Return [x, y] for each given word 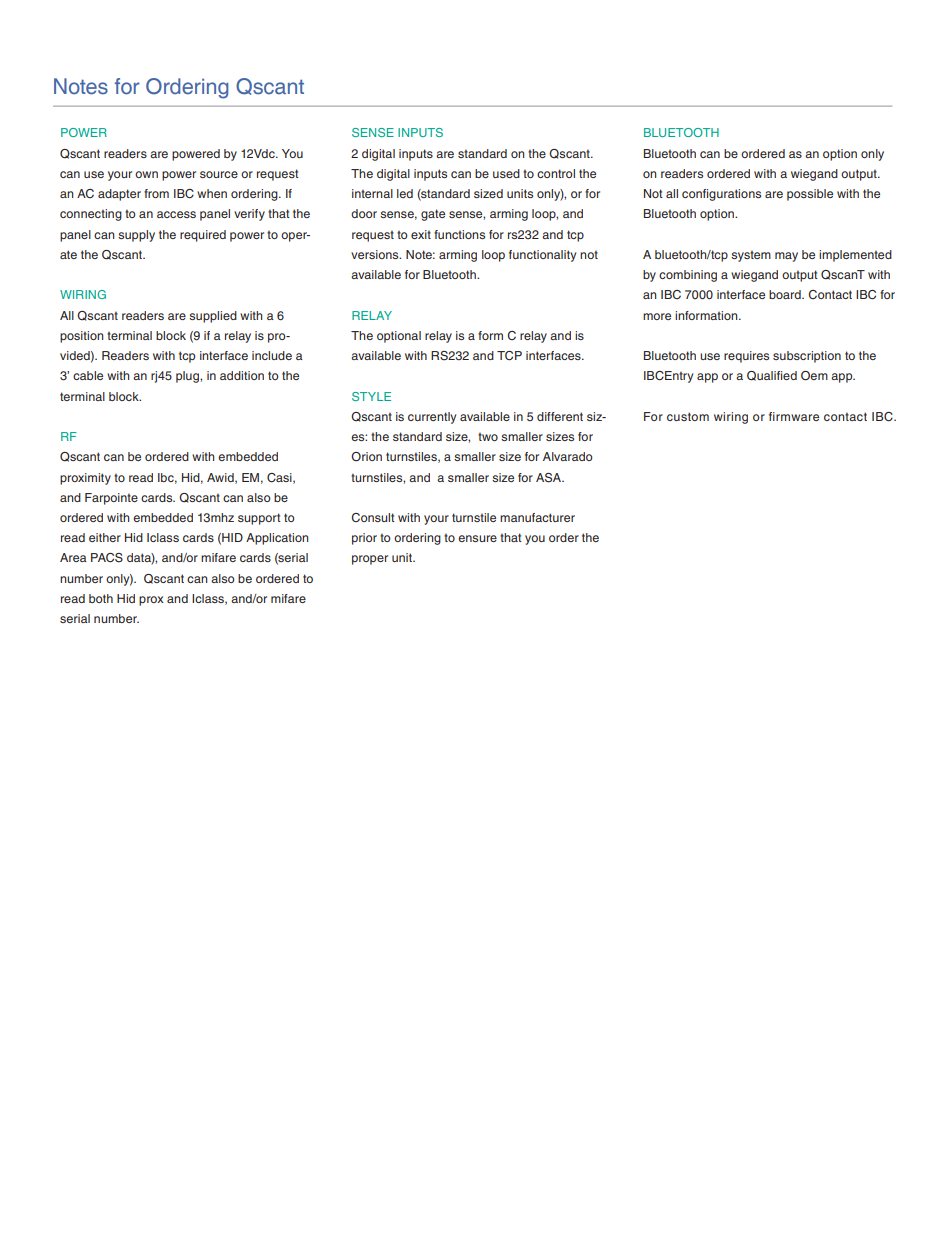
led [405, 193]
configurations [721, 195]
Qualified [772, 376]
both [101, 598]
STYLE [371, 396]
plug [188, 377]
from [156, 193]
